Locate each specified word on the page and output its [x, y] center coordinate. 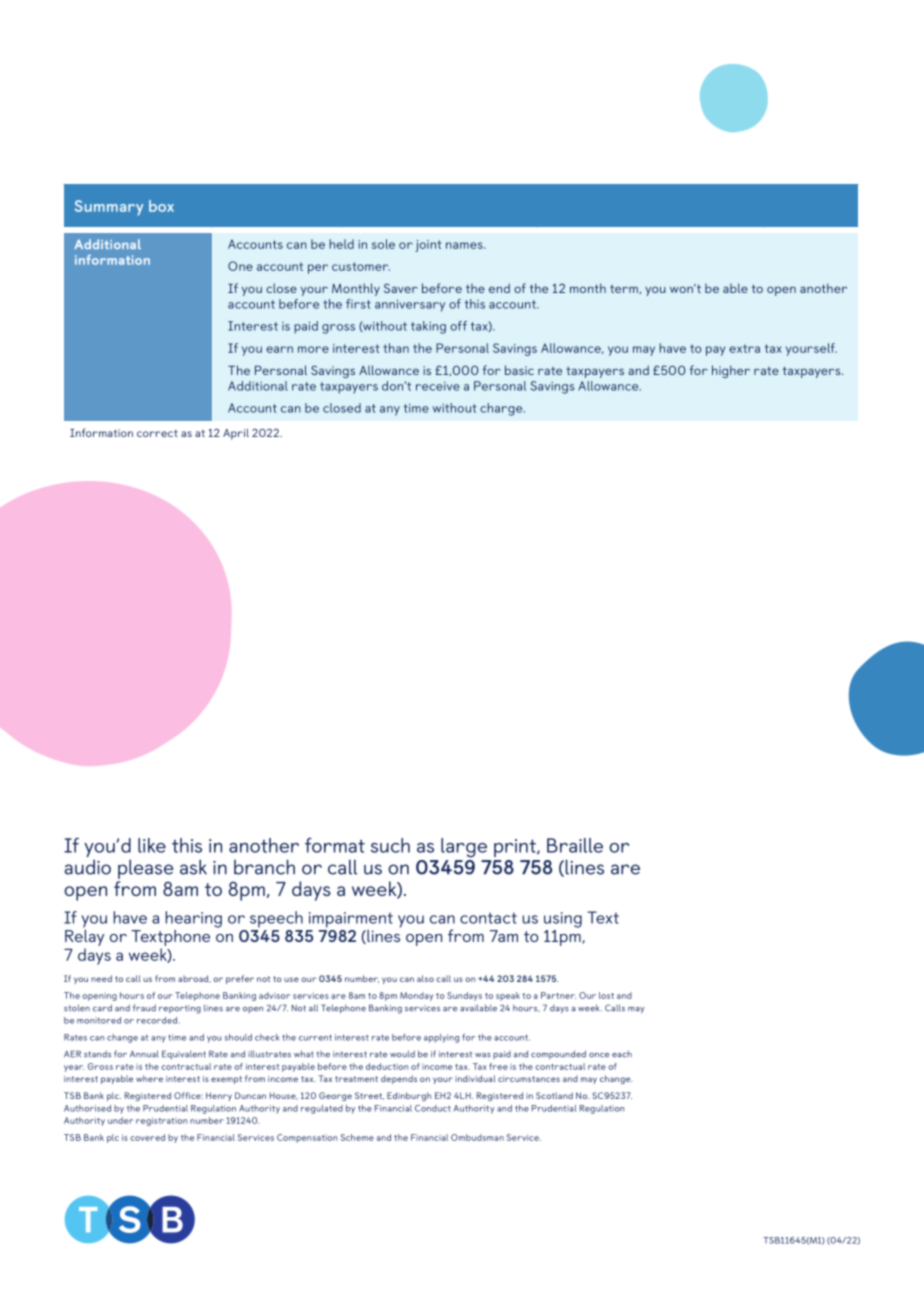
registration [161, 1121]
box [161, 206]
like [152, 845]
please [145, 869]
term [625, 289]
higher [731, 371]
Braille [575, 845]
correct [157, 433]
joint [428, 246]
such [390, 845]
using [563, 920]
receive [438, 386]
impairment [351, 920]
